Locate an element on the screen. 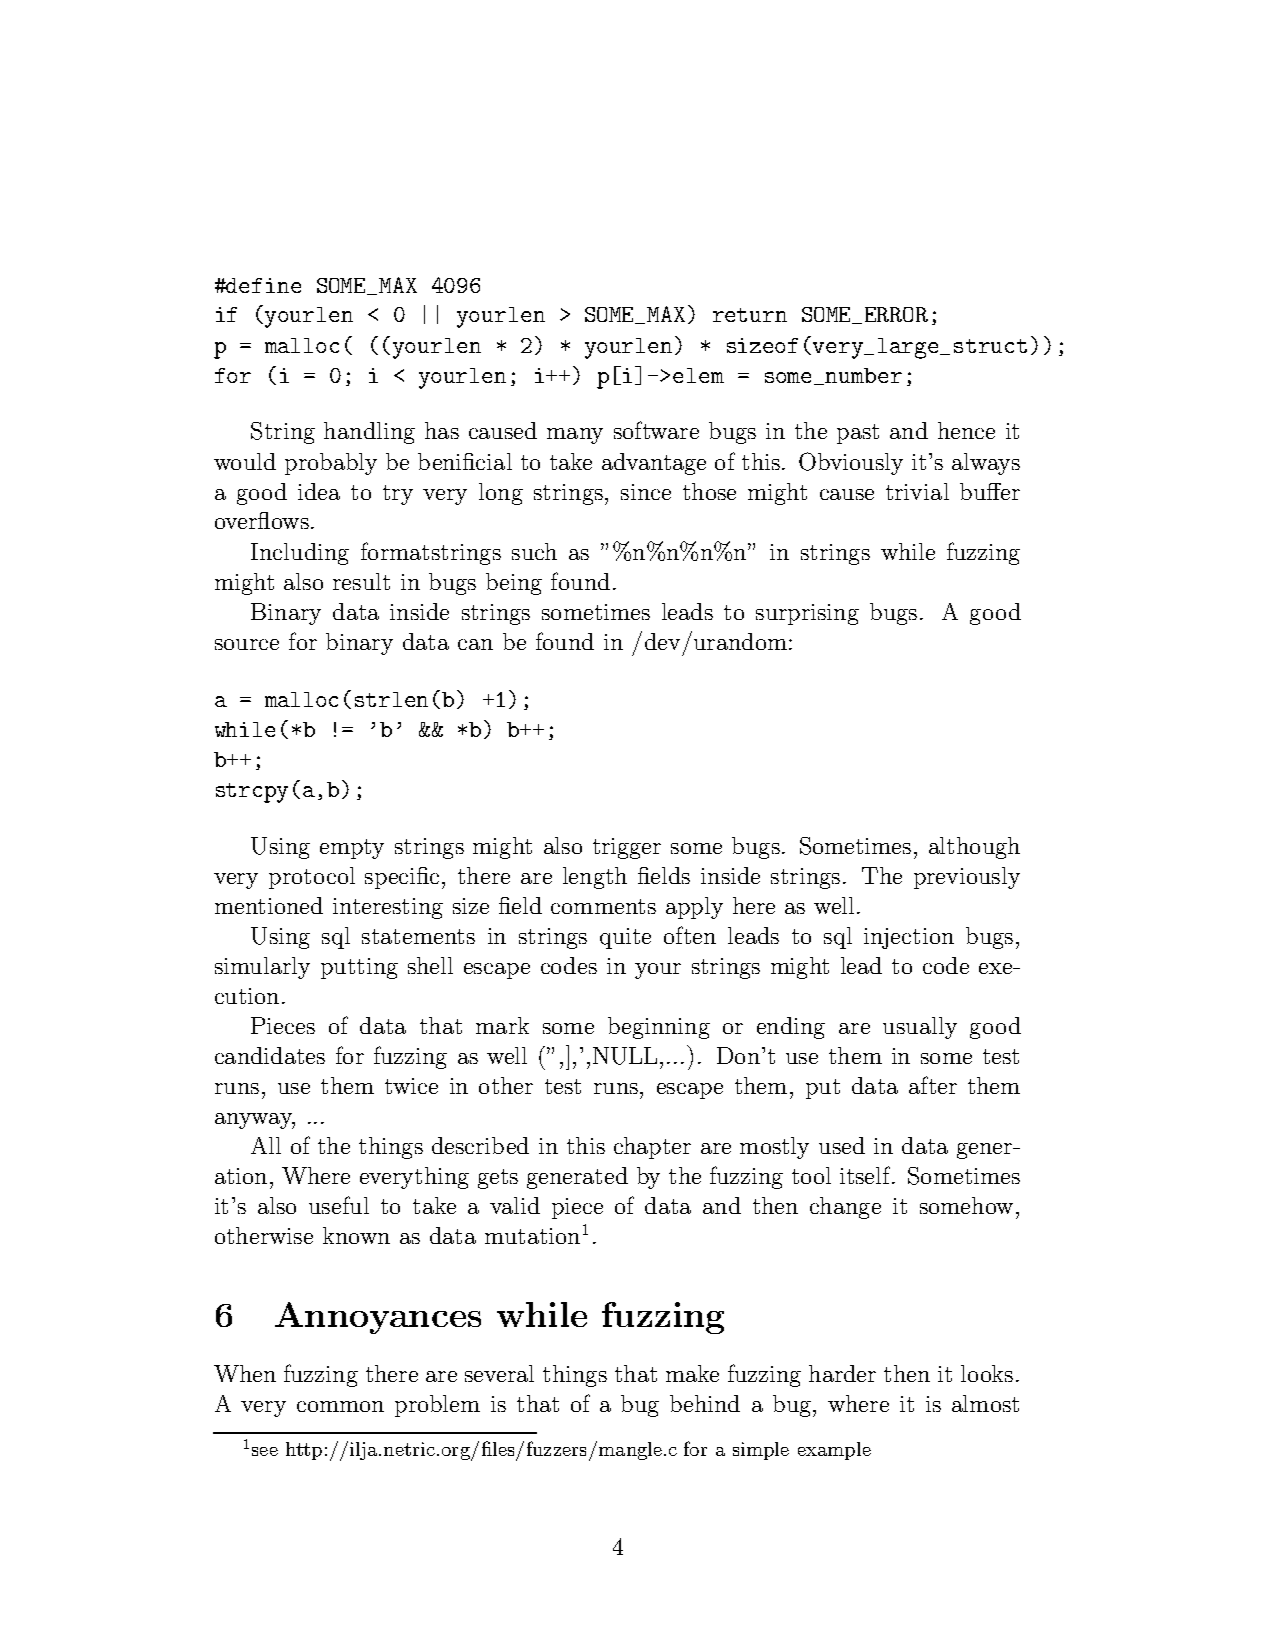 The image size is (1272, 1646). define is located at coordinates (263, 285).
